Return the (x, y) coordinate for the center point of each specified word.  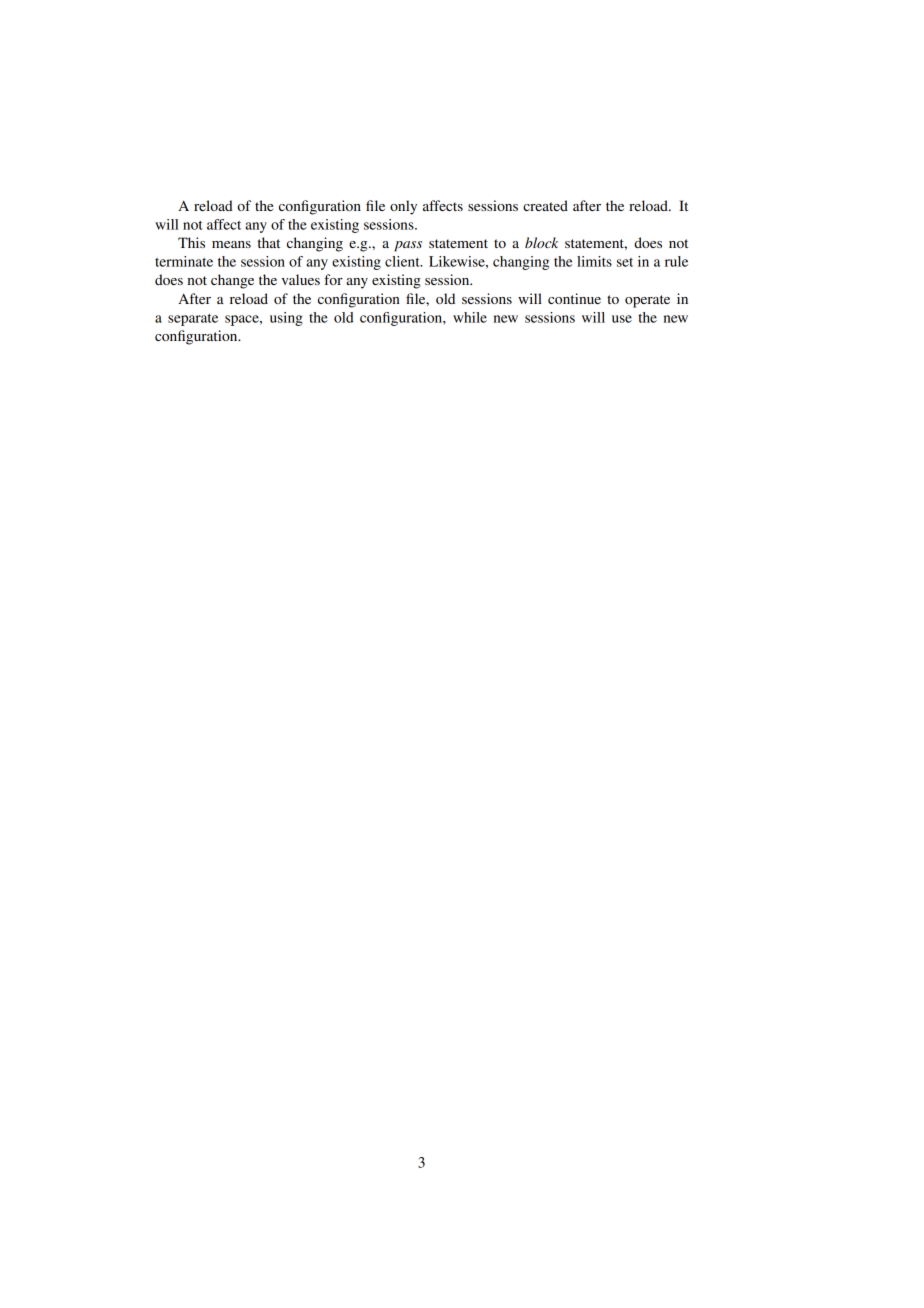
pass (408, 246)
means (231, 244)
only (403, 207)
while (470, 317)
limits (594, 261)
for (333, 279)
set (625, 262)
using (286, 319)
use (622, 319)
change (232, 281)
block (541, 242)
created (545, 205)
